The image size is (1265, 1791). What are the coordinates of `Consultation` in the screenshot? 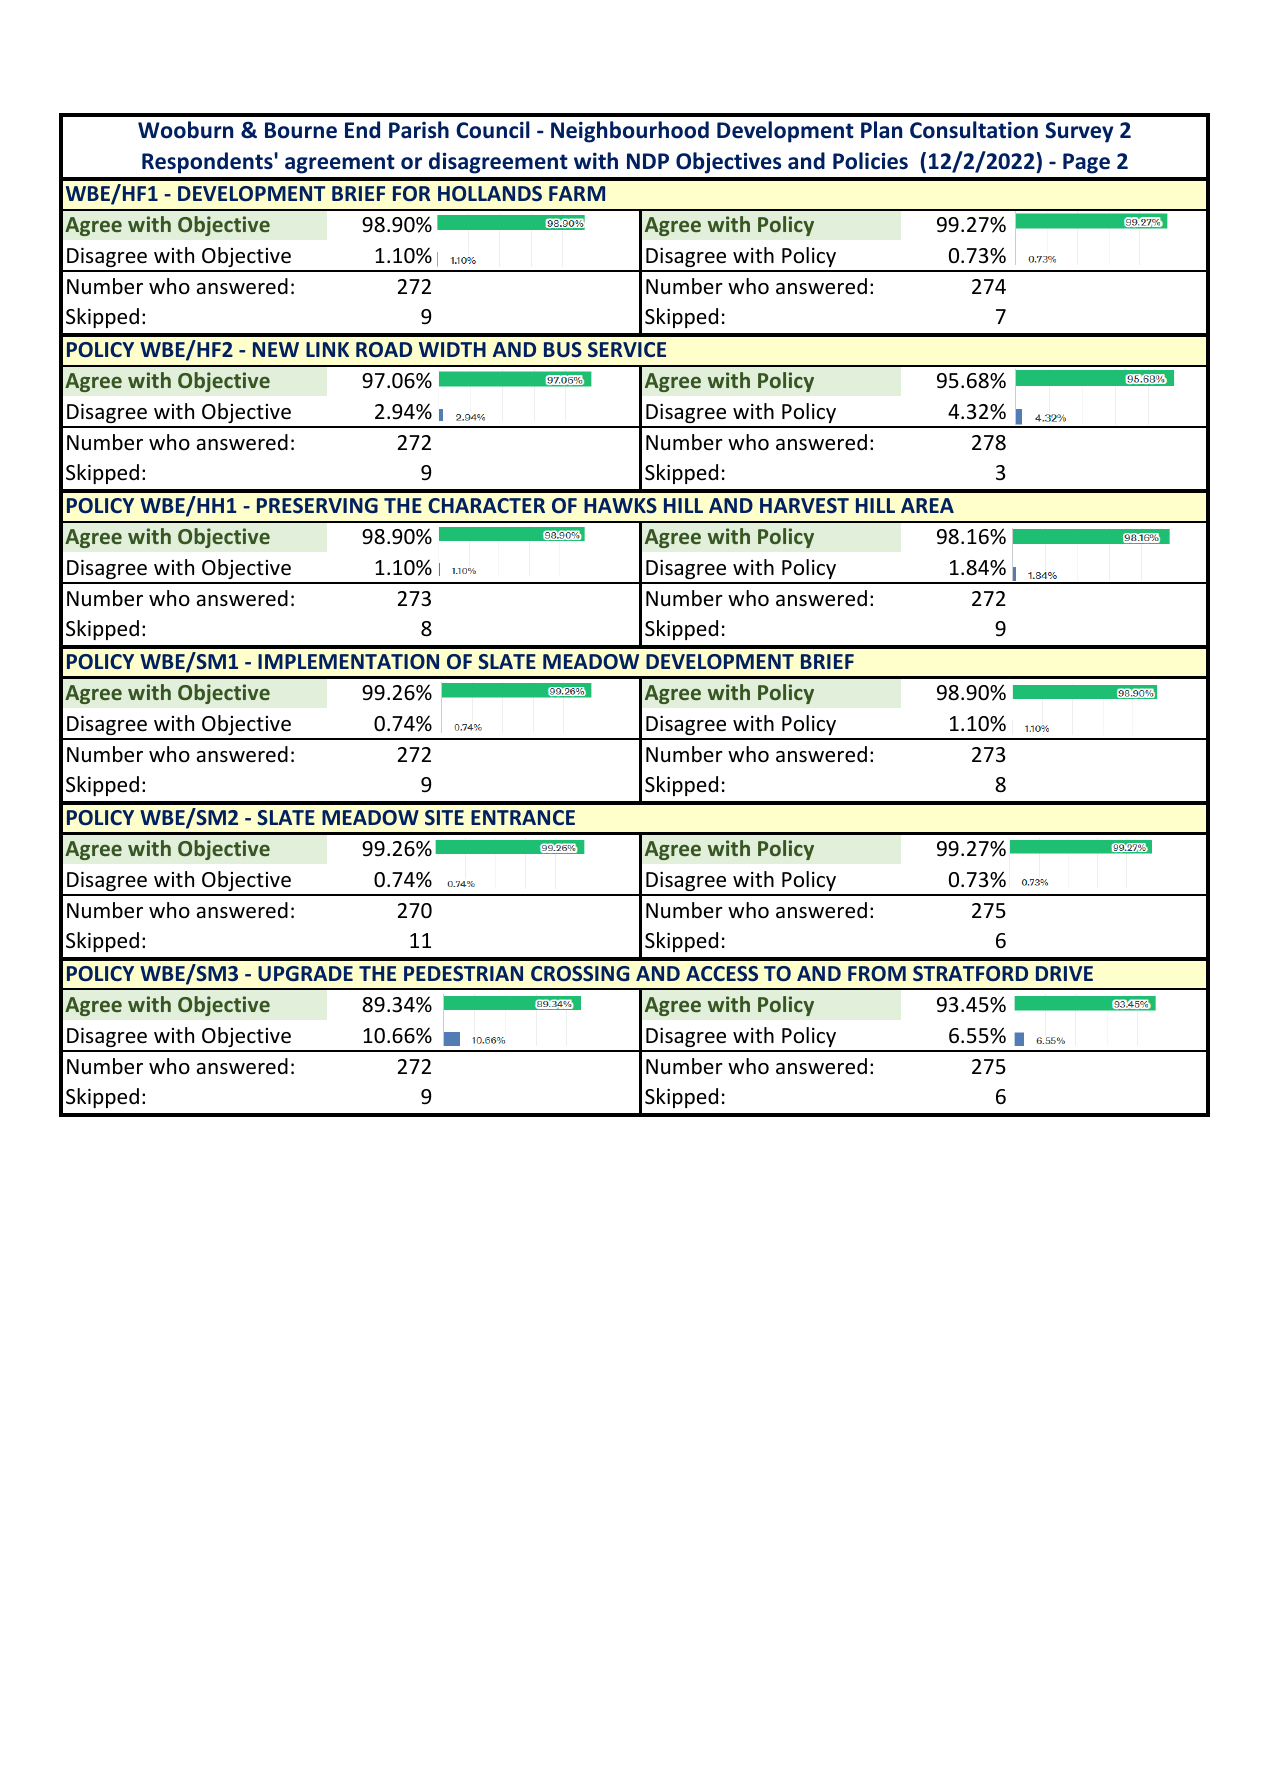 It's located at (974, 130).
